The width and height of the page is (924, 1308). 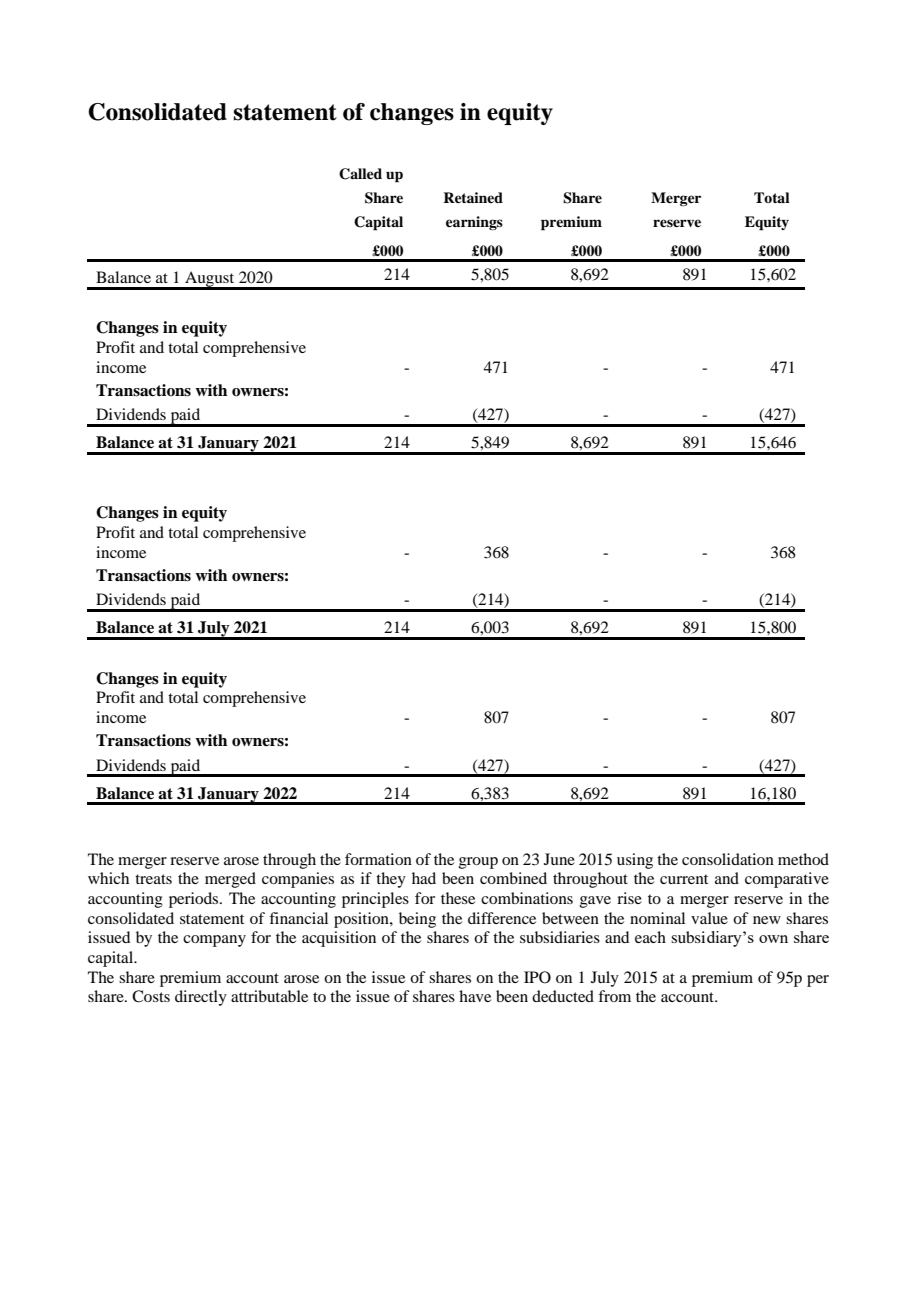 What do you see at coordinates (473, 197) in the page?
I see `Retained` at bounding box center [473, 197].
